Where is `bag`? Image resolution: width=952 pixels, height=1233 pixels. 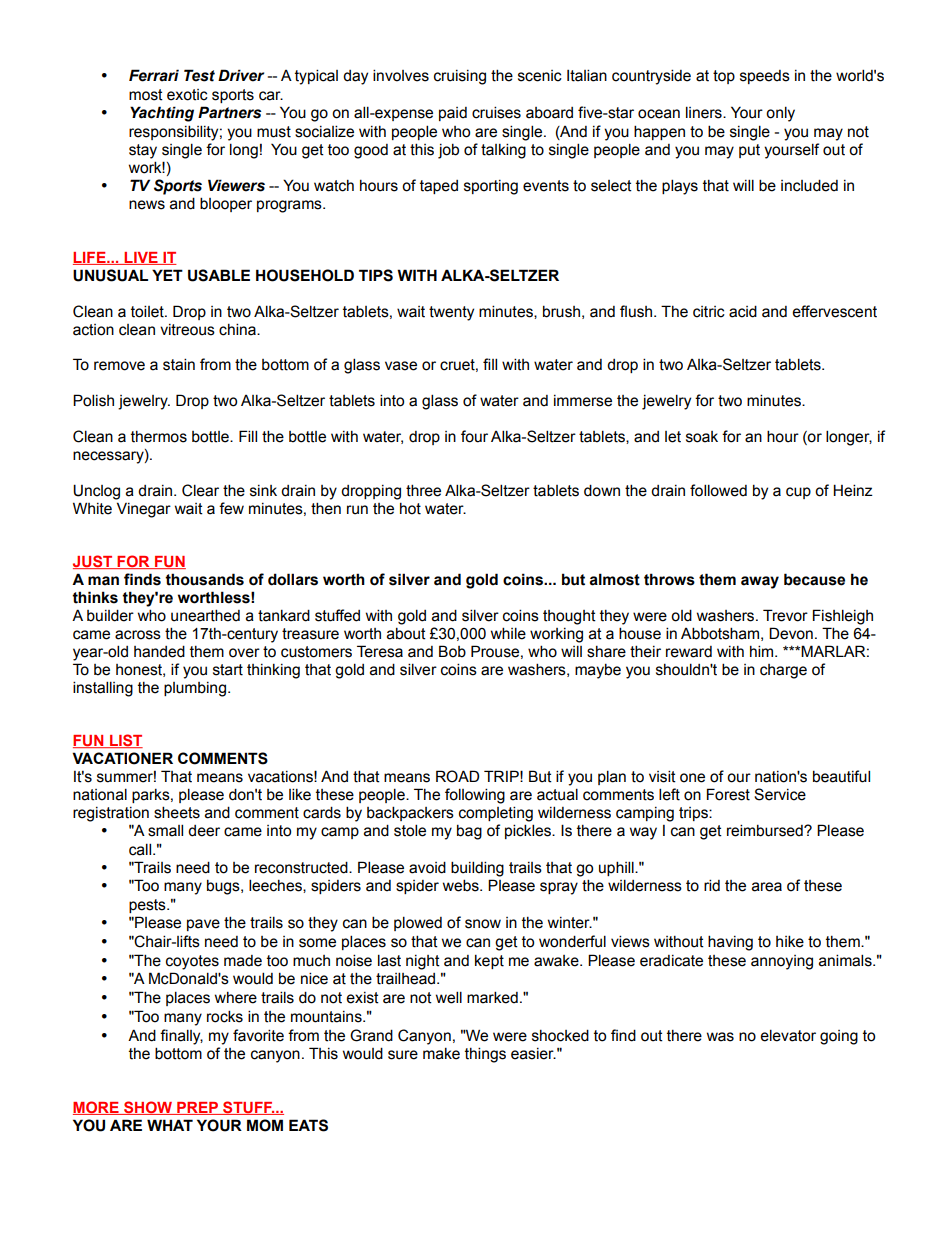
bag is located at coordinates (469, 832).
